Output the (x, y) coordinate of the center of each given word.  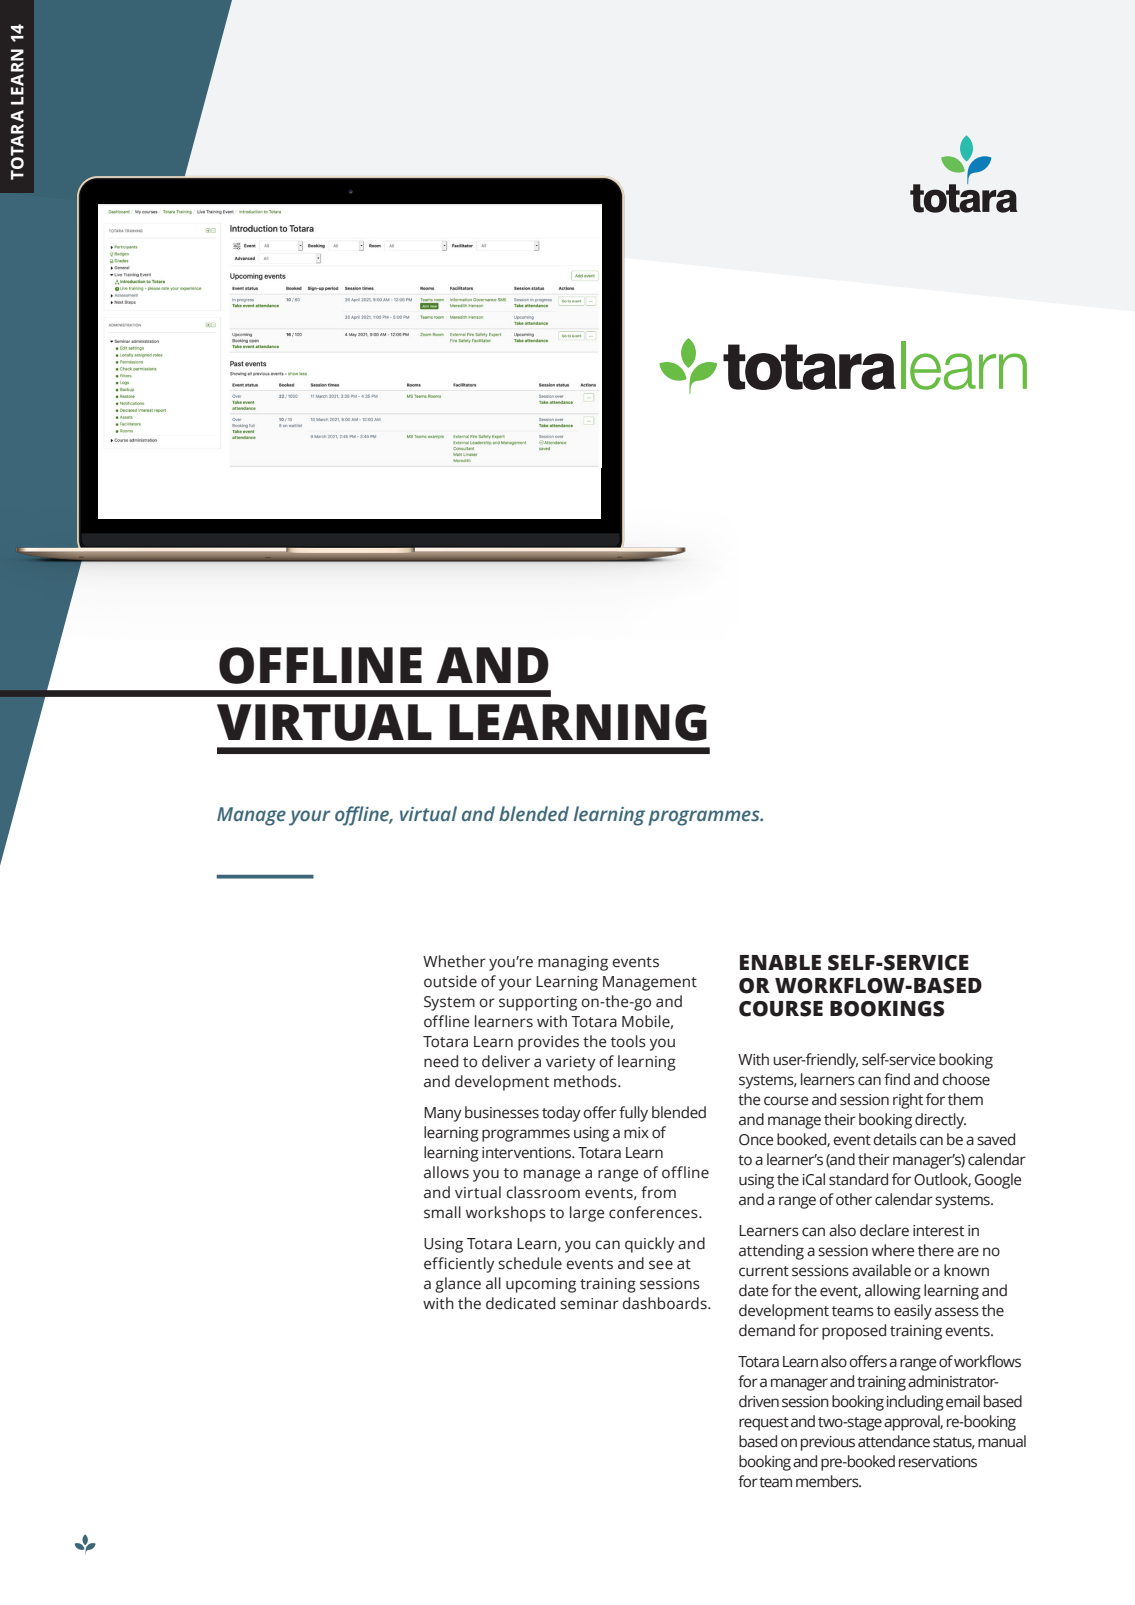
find (897, 1079)
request (764, 1424)
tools (628, 1041)
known (966, 1270)
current (764, 1271)
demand (767, 1330)
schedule (530, 1263)
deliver (506, 1061)
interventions (528, 1153)
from (658, 1192)
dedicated (520, 1303)
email (963, 1401)
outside (450, 981)
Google (998, 1181)
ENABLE (780, 962)
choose (966, 1079)
